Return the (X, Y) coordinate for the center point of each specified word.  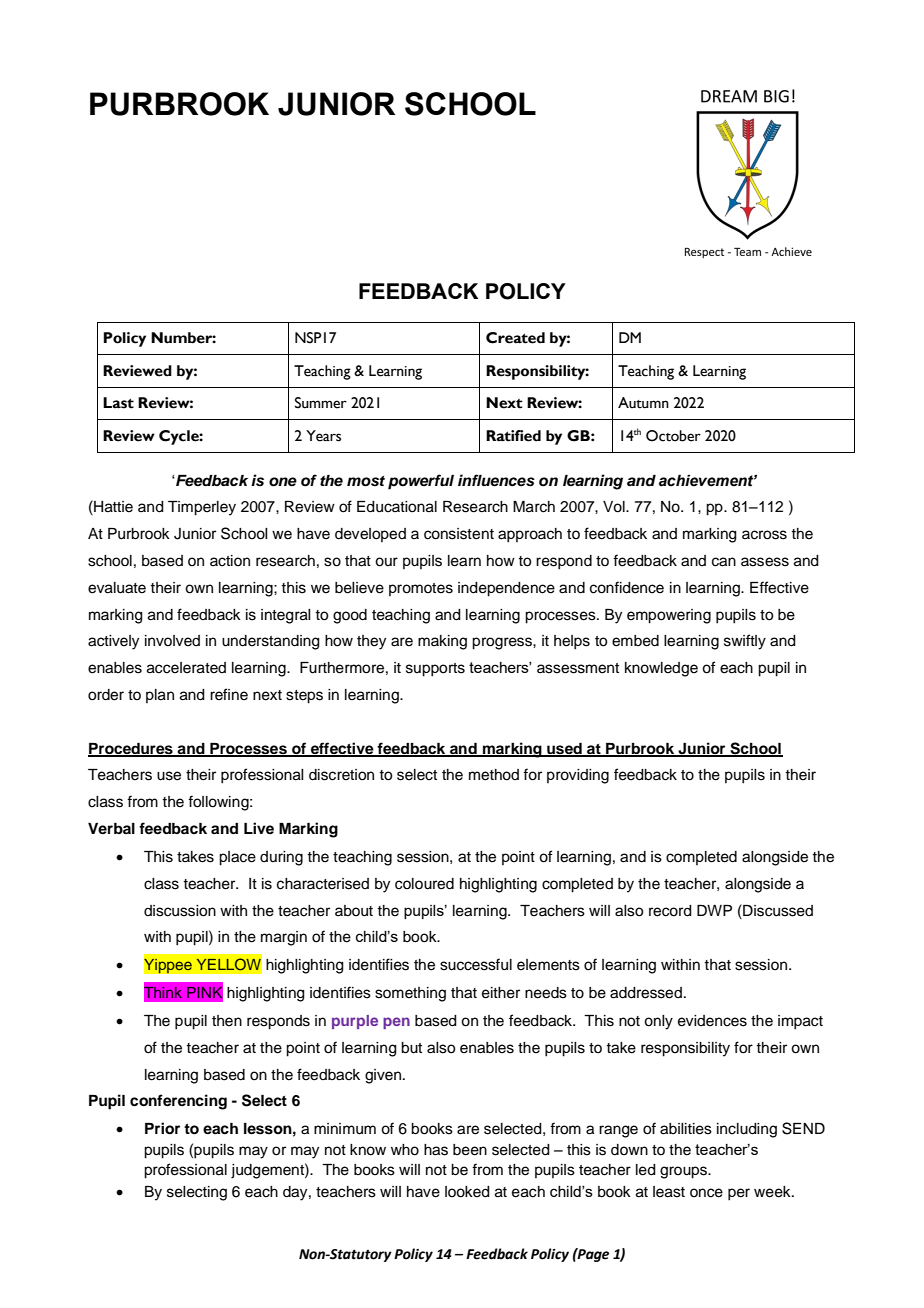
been (470, 1150)
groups (685, 1172)
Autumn (643, 403)
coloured (424, 884)
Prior (162, 1128)
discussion (180, 911)
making (442, 642)
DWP (714, 910)
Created (515, 338)
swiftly (745, 642)
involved (172, 641)
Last (118, 403)
